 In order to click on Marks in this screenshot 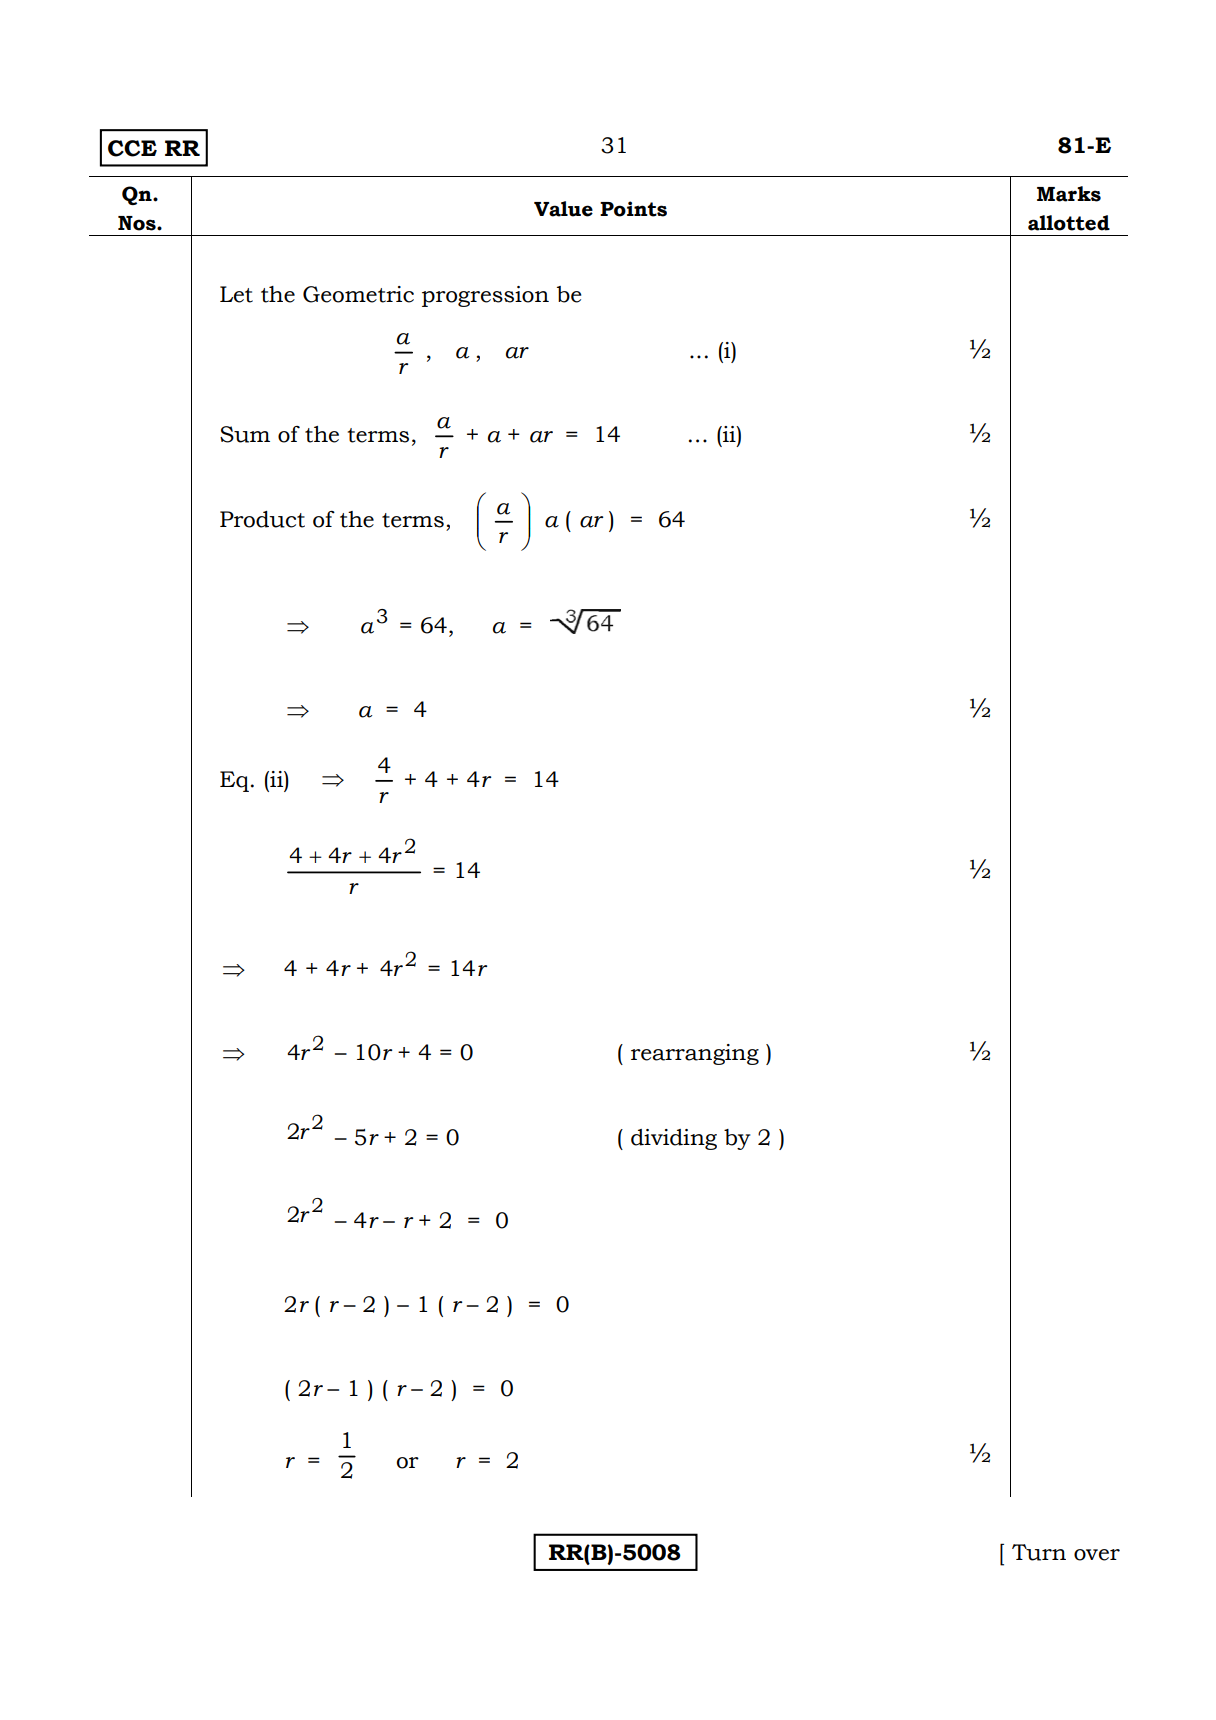, I will do `click(1069, 194)`.
